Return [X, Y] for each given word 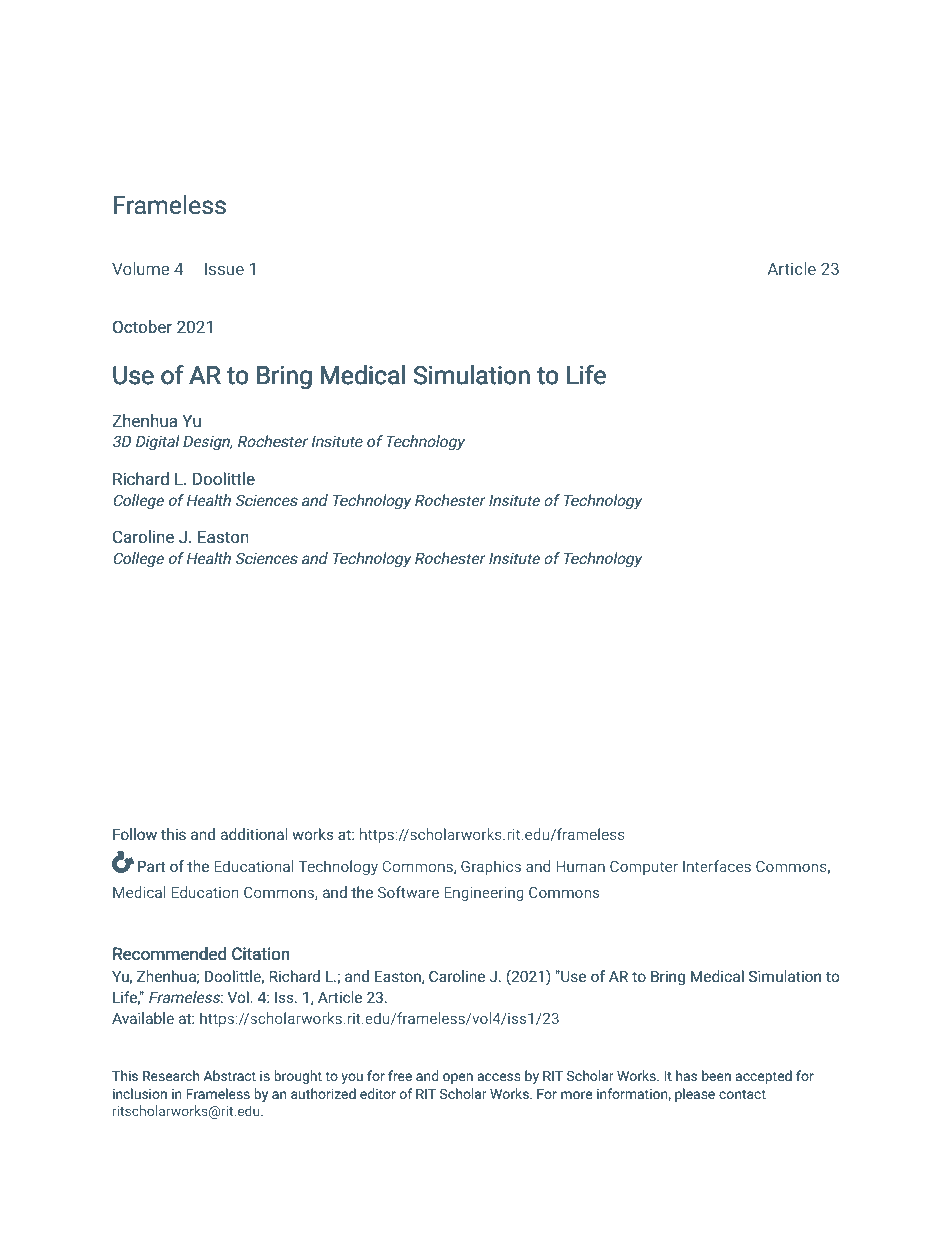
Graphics [491, 867]
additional [254, 834]
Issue [224, 269]
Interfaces [717, 866]
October [142, 326]
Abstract [230, 1075]
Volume [140, 268]
